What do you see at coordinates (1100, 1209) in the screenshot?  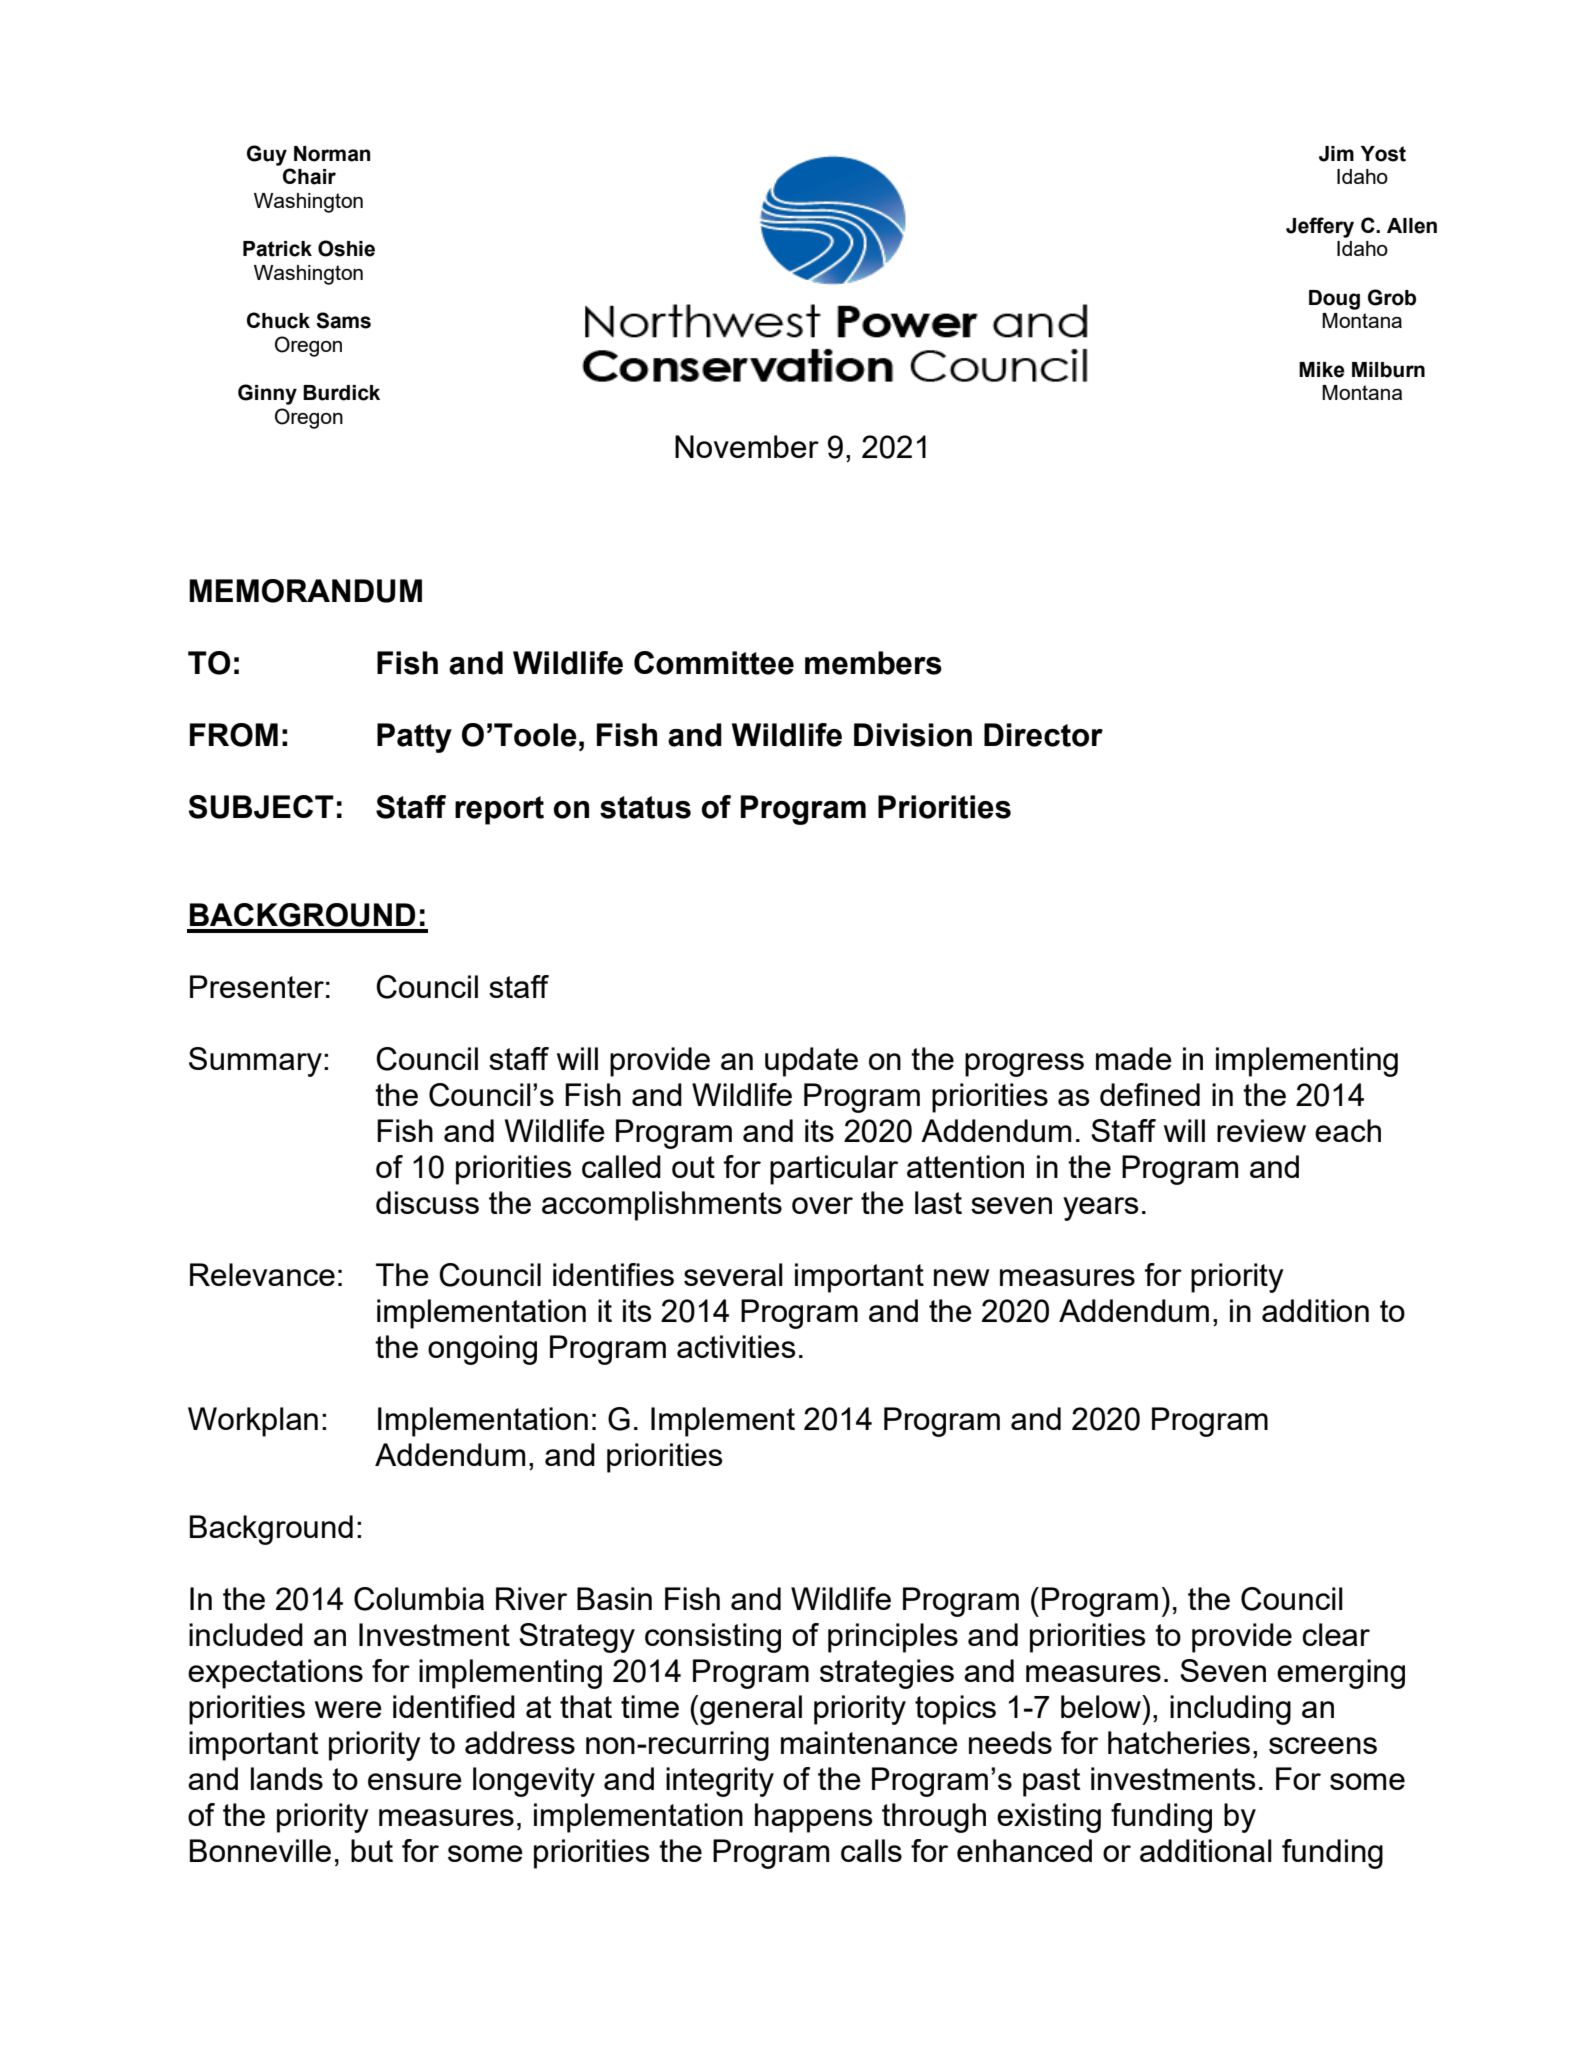 I see `years` at bounding box center [1100, 1209].
